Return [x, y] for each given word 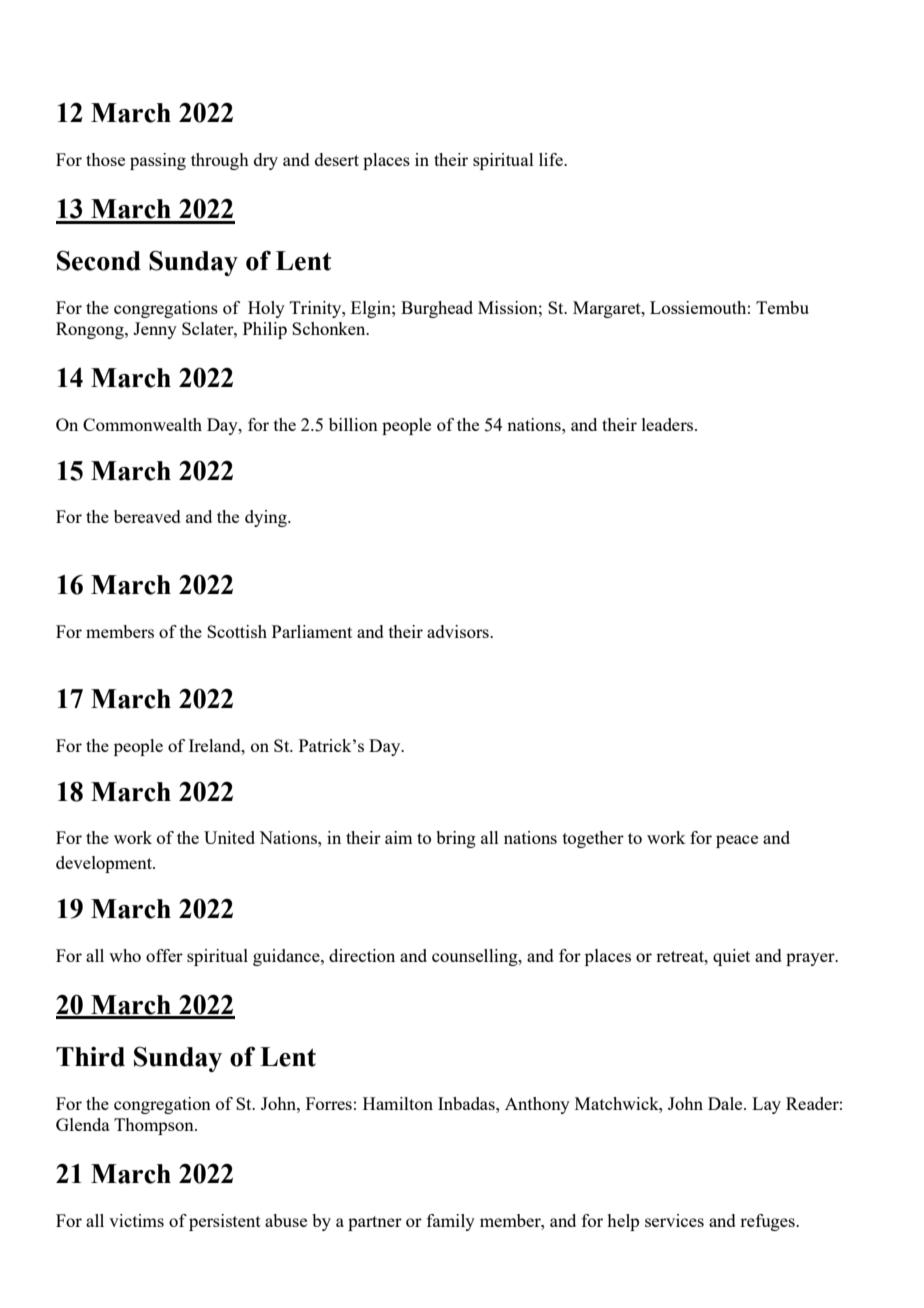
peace [737, 841]
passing [158, 161]
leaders [669, 424]
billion [353, 424]
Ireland [216, 745]
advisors [459, 631]
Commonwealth [142, 424]
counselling [476, 957]
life [552, 159]
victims [136, 1220]
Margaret [608, 309]
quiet [731, 957]
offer [164, 955]
